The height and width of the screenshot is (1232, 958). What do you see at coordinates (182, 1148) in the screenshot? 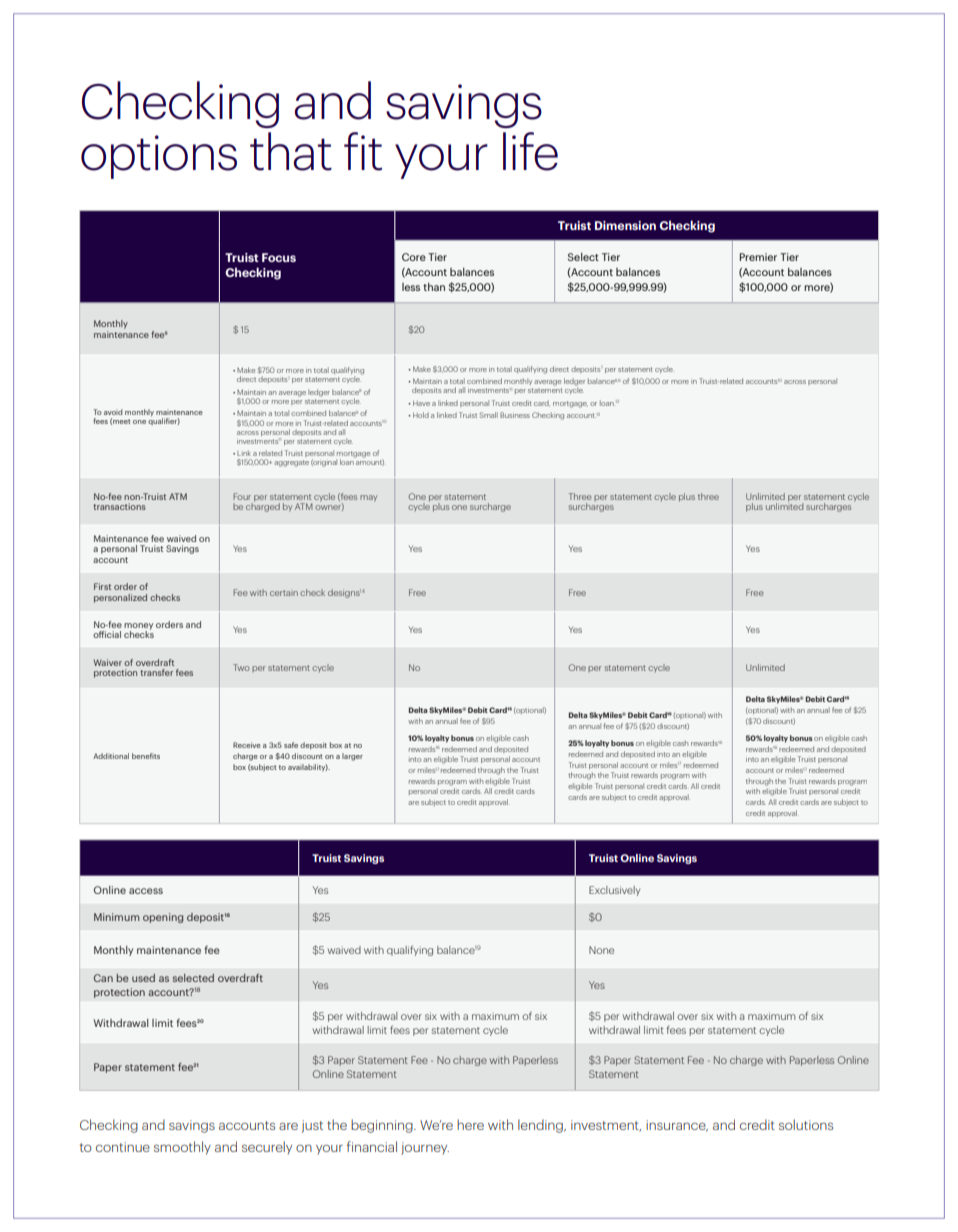
I see `smoothly` at bounding box center [182, 1148].
